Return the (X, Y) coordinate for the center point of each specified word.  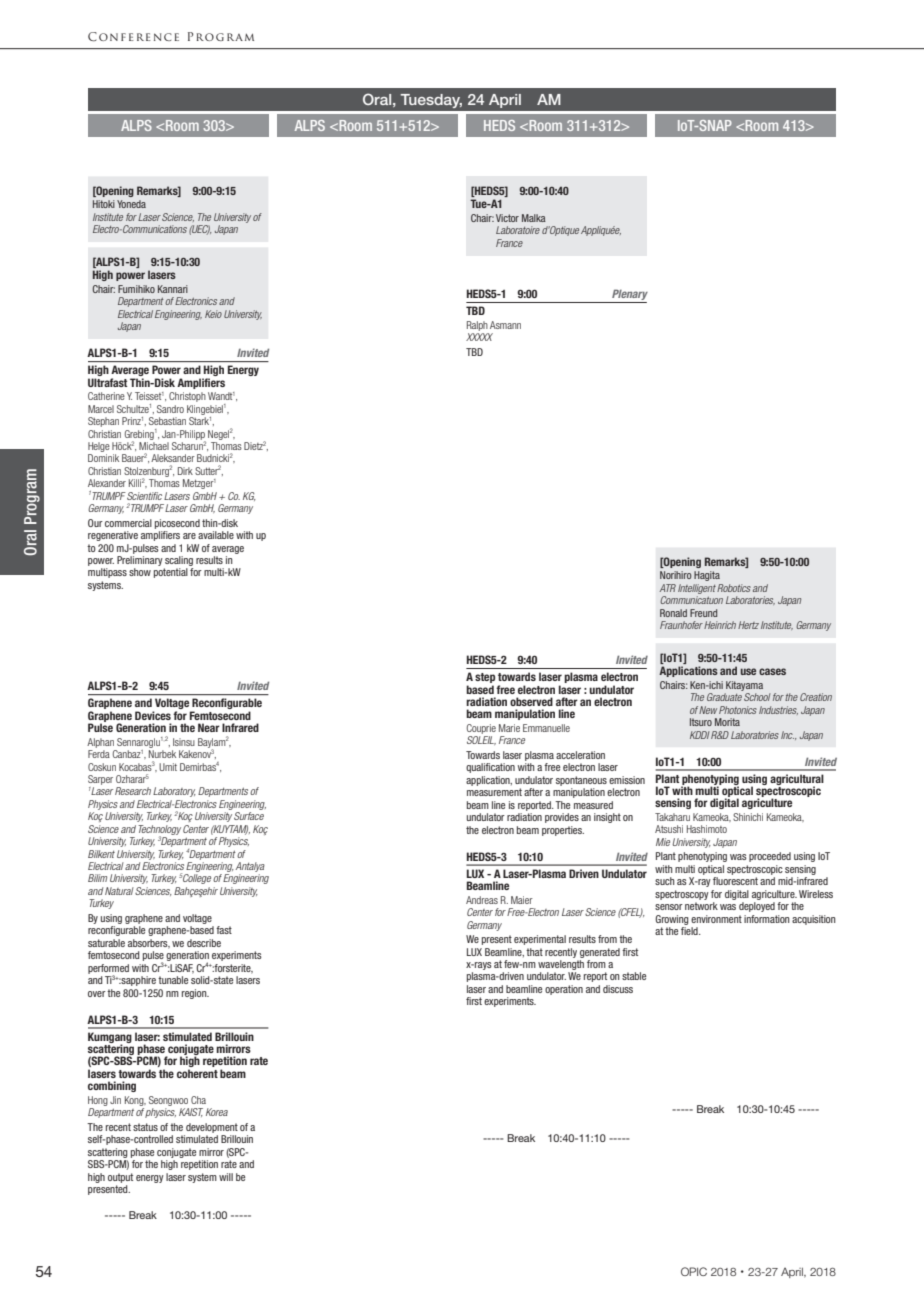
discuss (618, 989)
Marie (509, 728)
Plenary (629, 296)
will (226, 1177)
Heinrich (720, 625)
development (212, 1128)
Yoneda (131, 204)
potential (171, 573)
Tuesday (431, 101)
